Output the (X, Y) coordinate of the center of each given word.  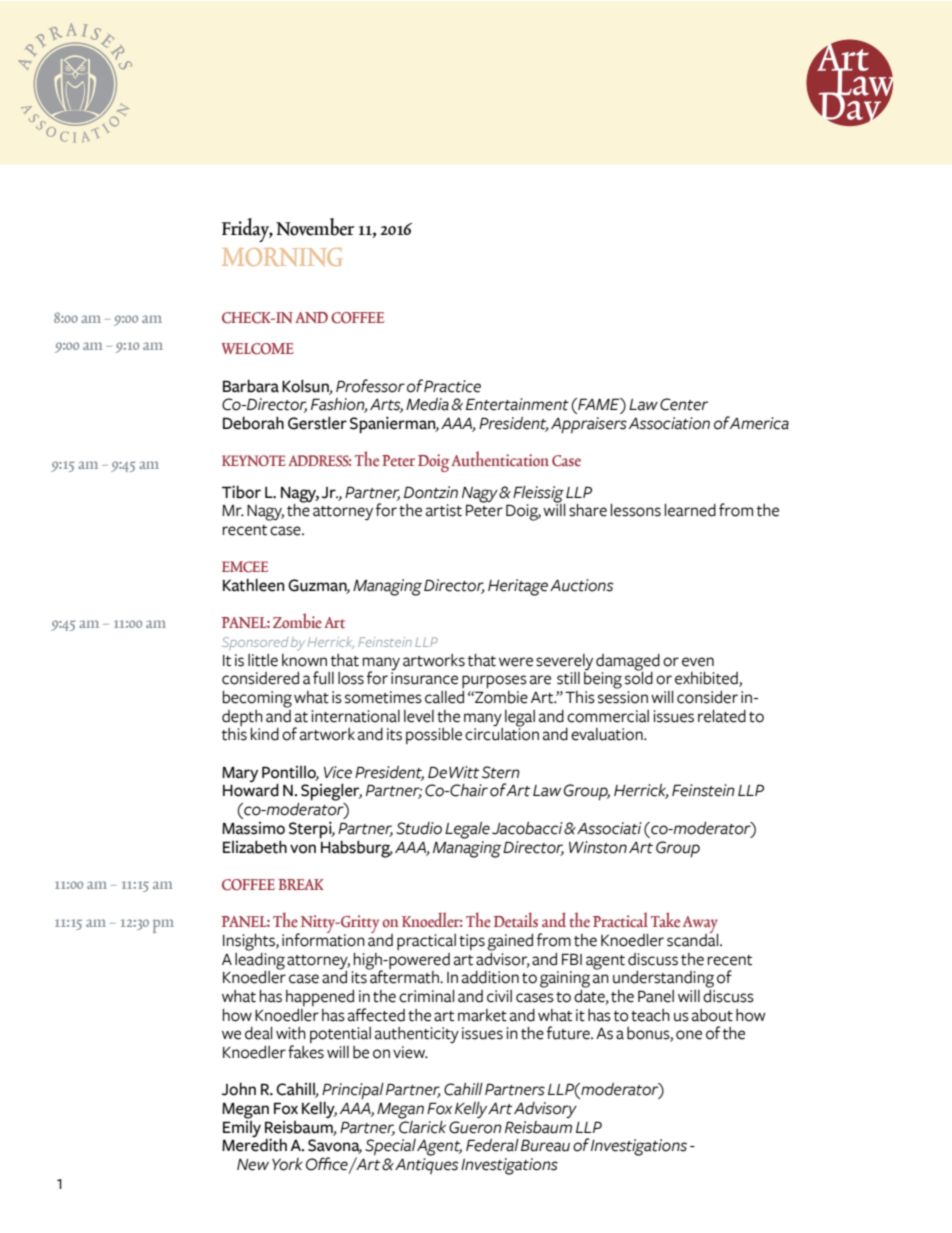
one (689, 1035)
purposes (494, 681)
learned (690, 510)
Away (700, 926)
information (323, 939)
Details (516, 920)
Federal (492, 1145)
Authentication (500, 459)
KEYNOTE (254, 461)
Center (684, 404)
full (323, 678)
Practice (452, 386)
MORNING (282, 257)
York (287, 1164)
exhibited (707, 679)
